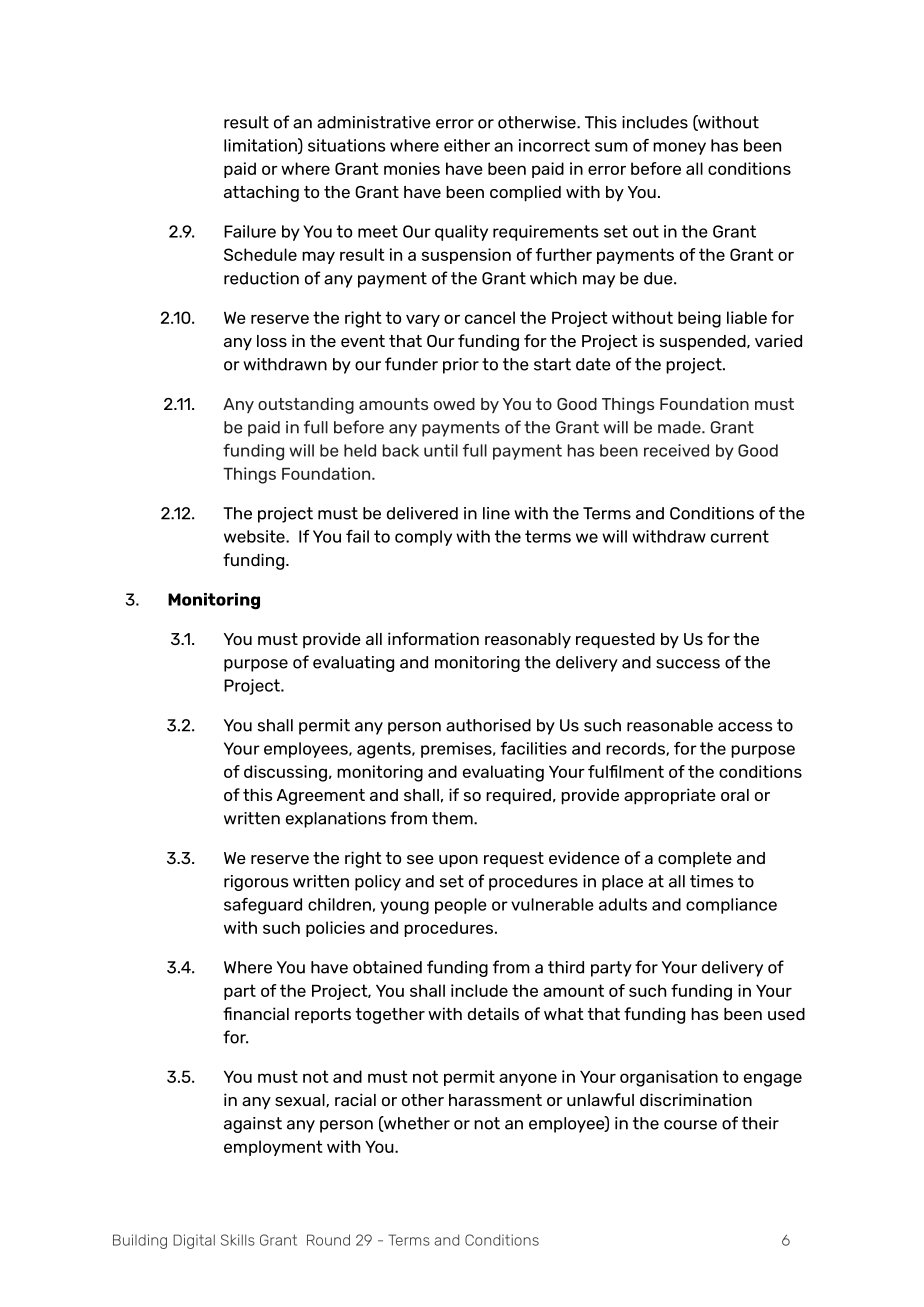 The image size is (924, 1307). Describe the element at coordinates (238, 1240) in the page. I see `Skills` at that location.
